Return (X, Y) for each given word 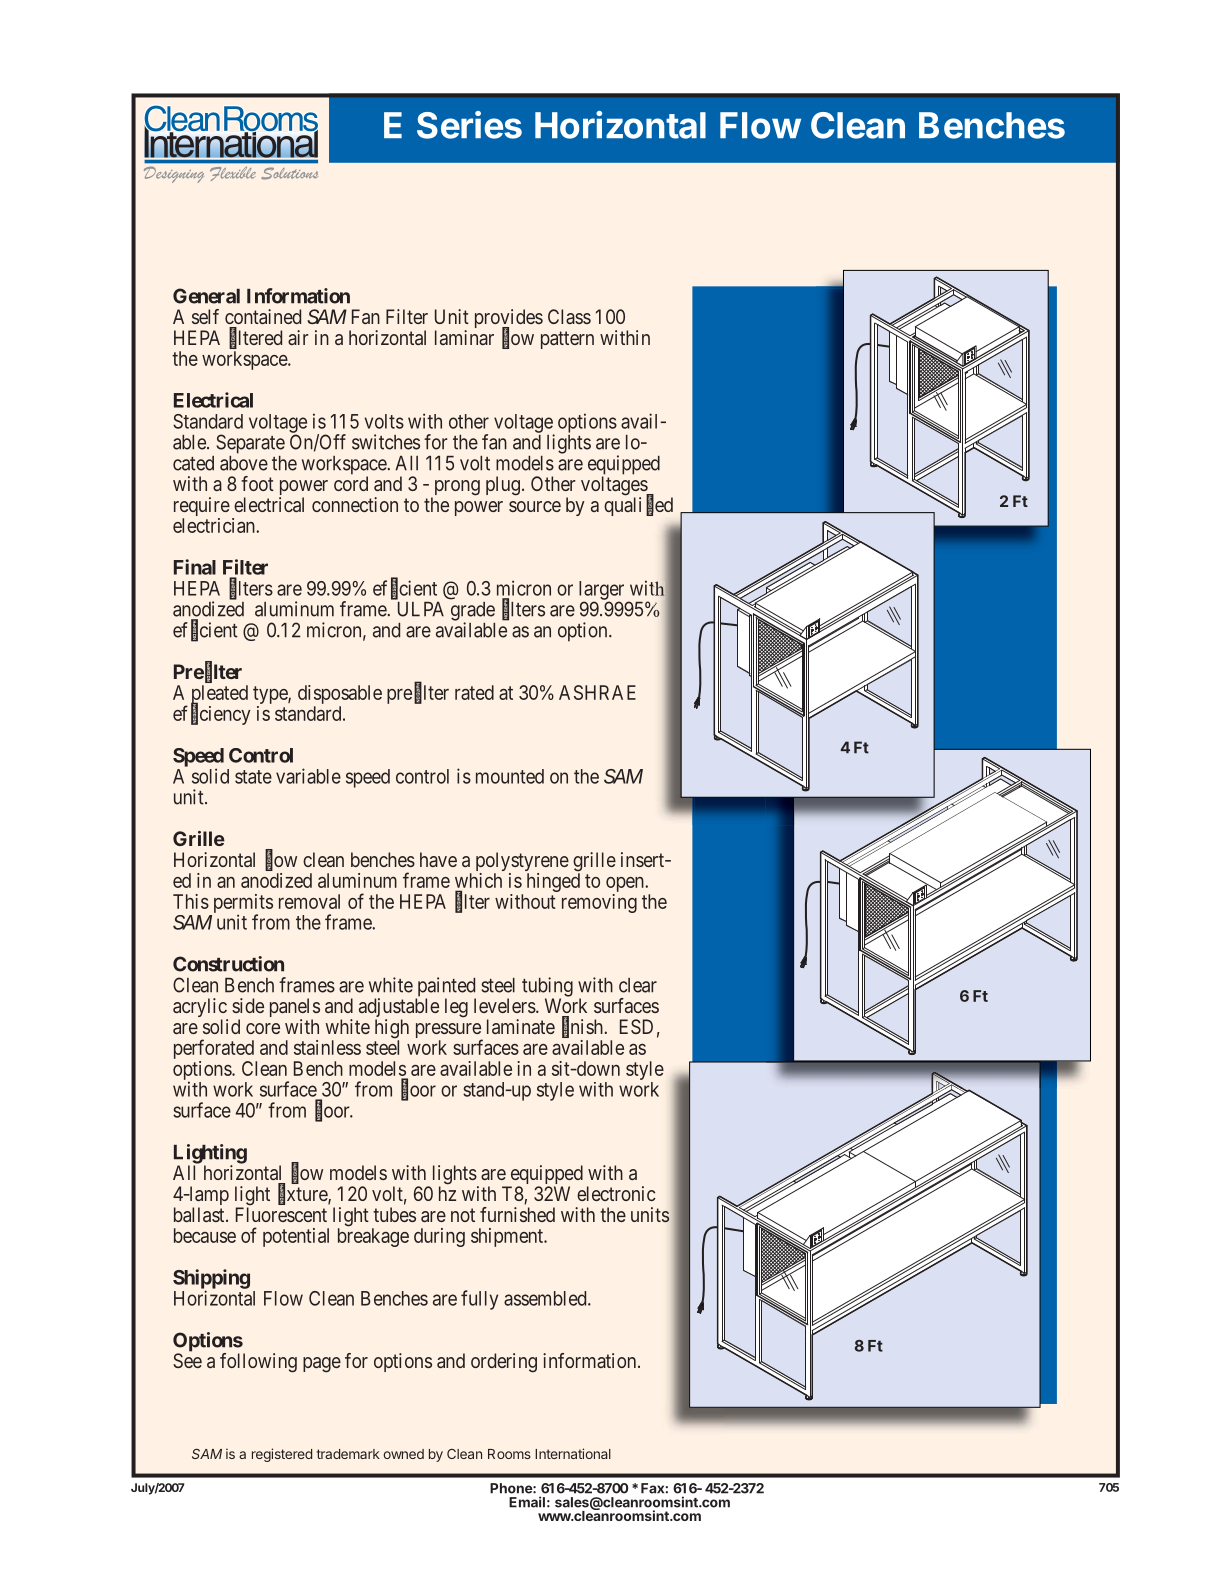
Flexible (232, 174)
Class (569, 316)
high (392, 1030)
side (248, 1005)
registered (282, 1455)
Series (469, 125)
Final (195, 567)
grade (473, 612)
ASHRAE (597, 692)
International (573, 1453)
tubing (547, 988)
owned (403, 1454)
